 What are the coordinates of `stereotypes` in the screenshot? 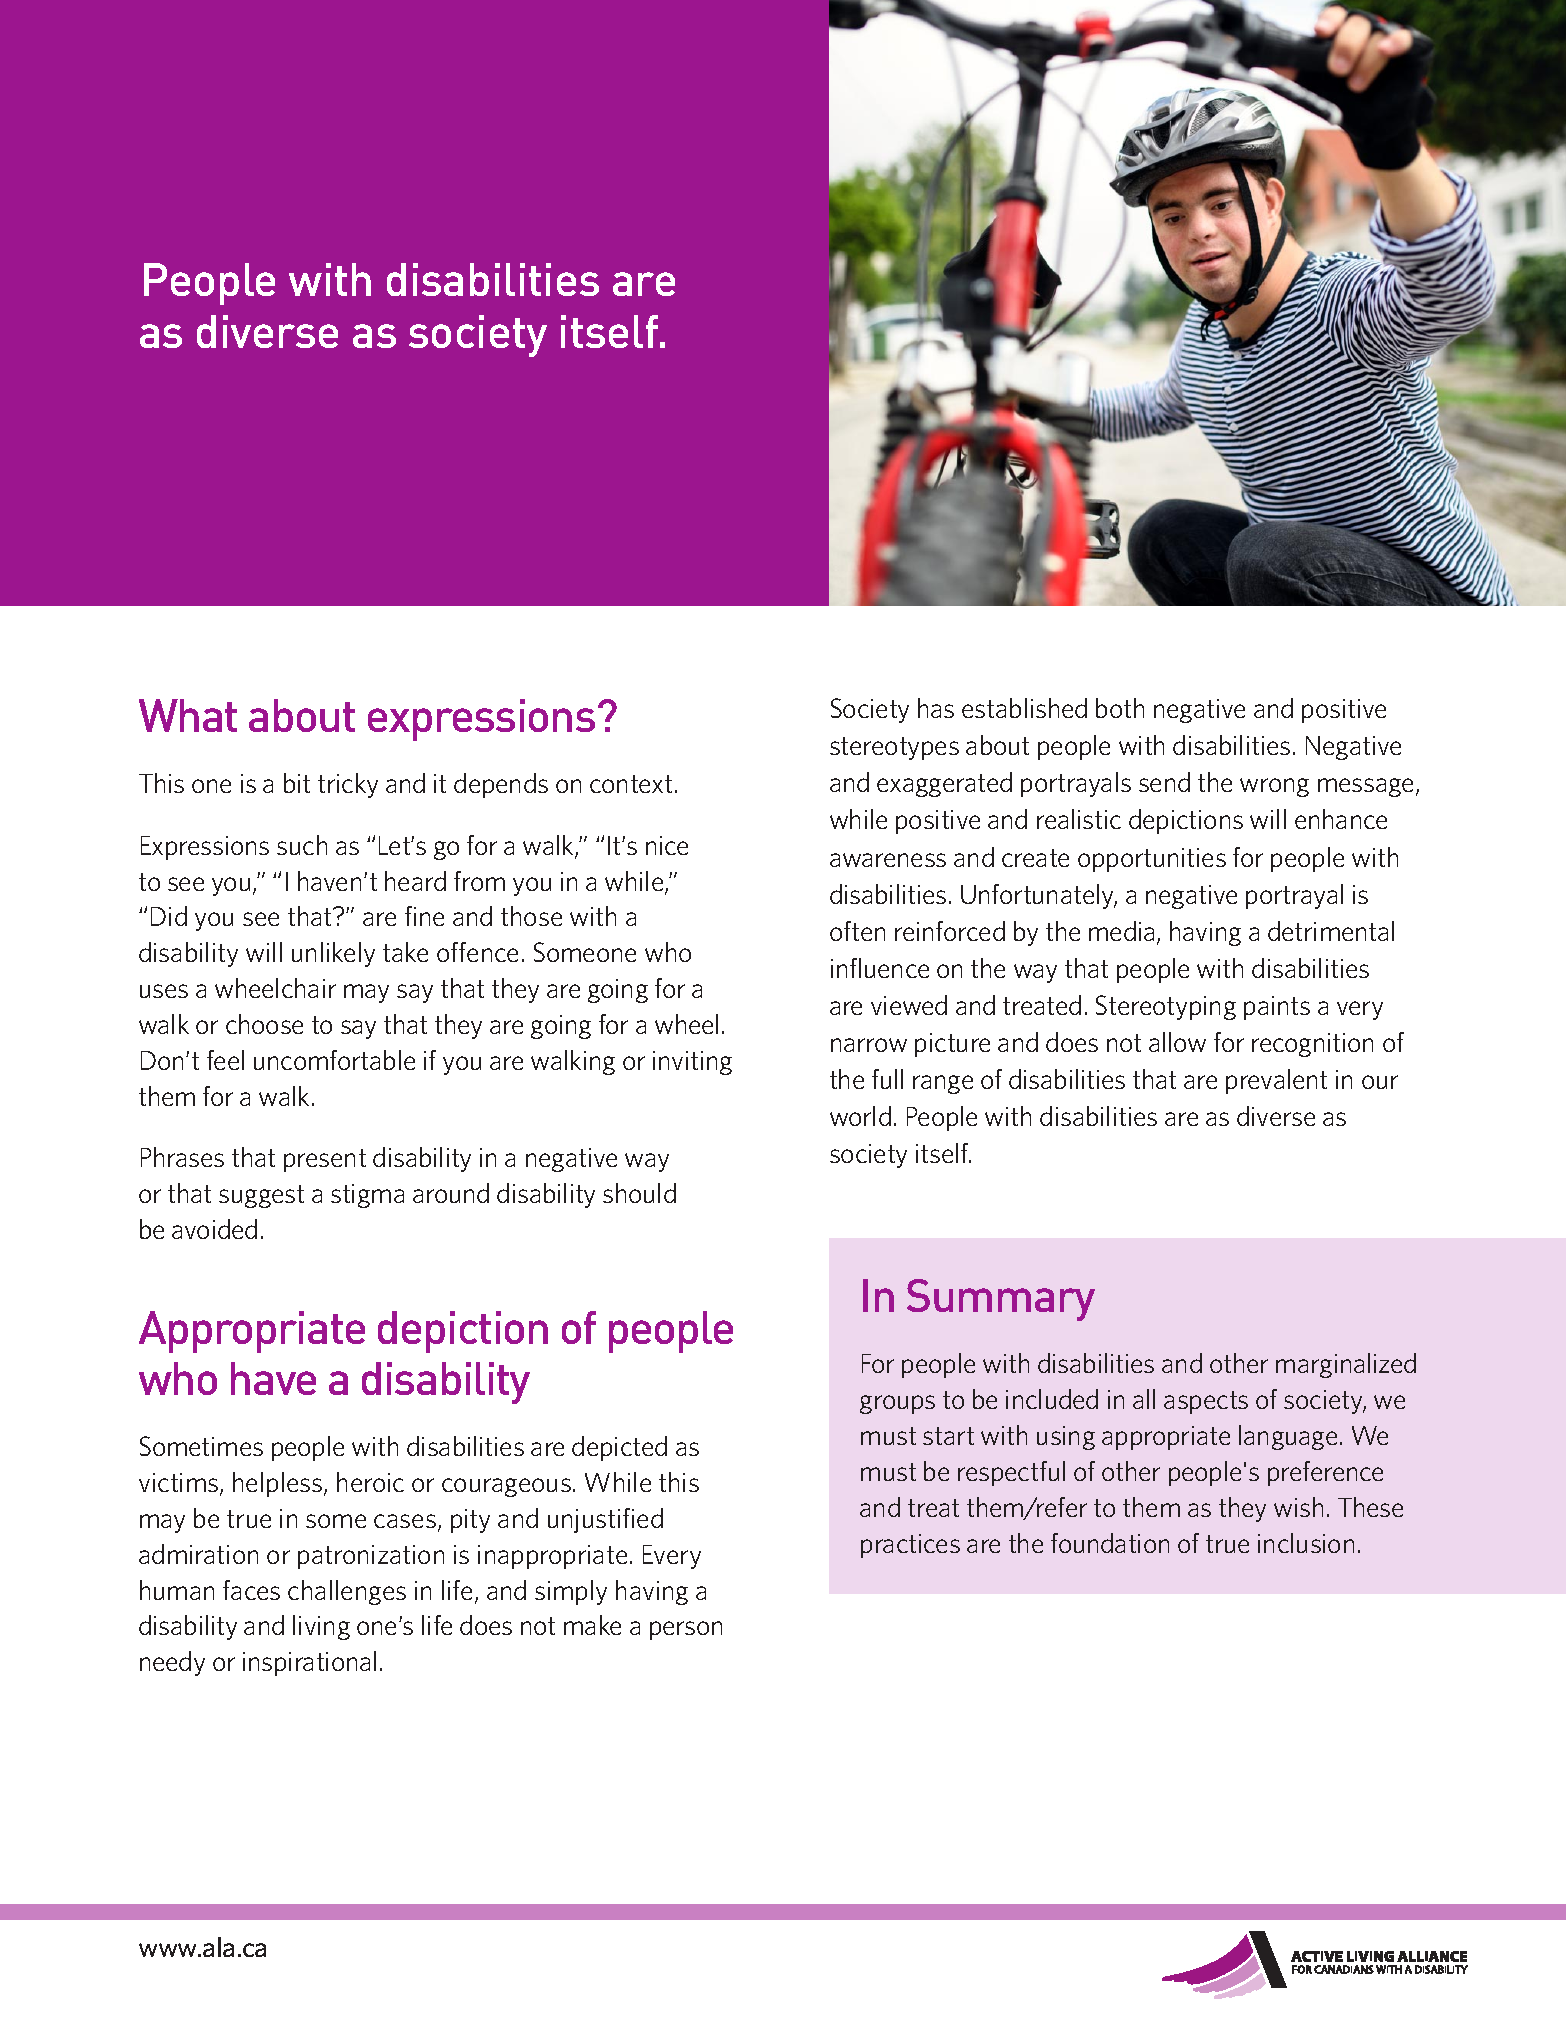 It's located at (894, 748).
